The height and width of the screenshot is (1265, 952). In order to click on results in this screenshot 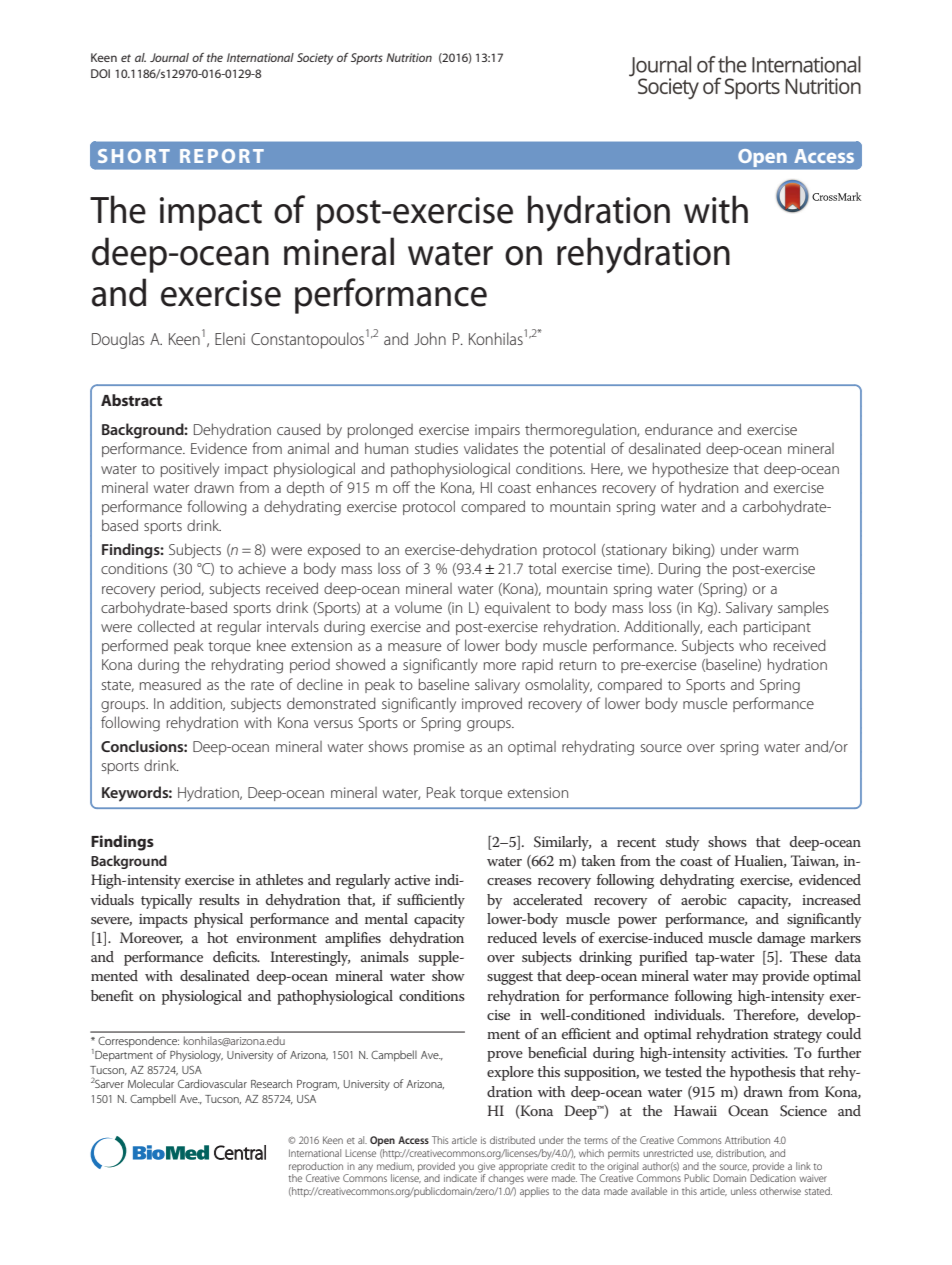, I will do `click(219, 899)`.
